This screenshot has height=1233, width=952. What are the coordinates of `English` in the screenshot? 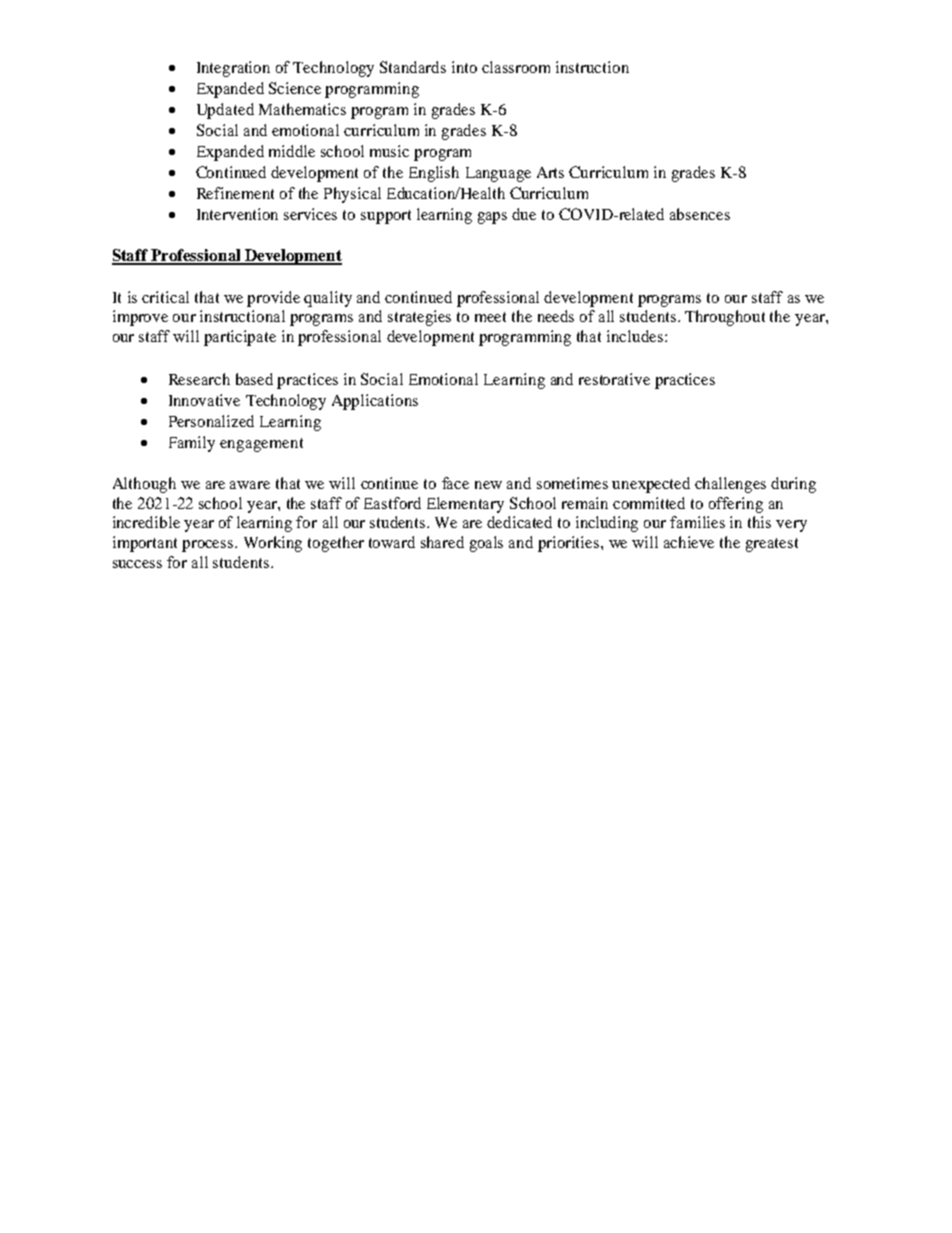 It's located at (434, 174).
